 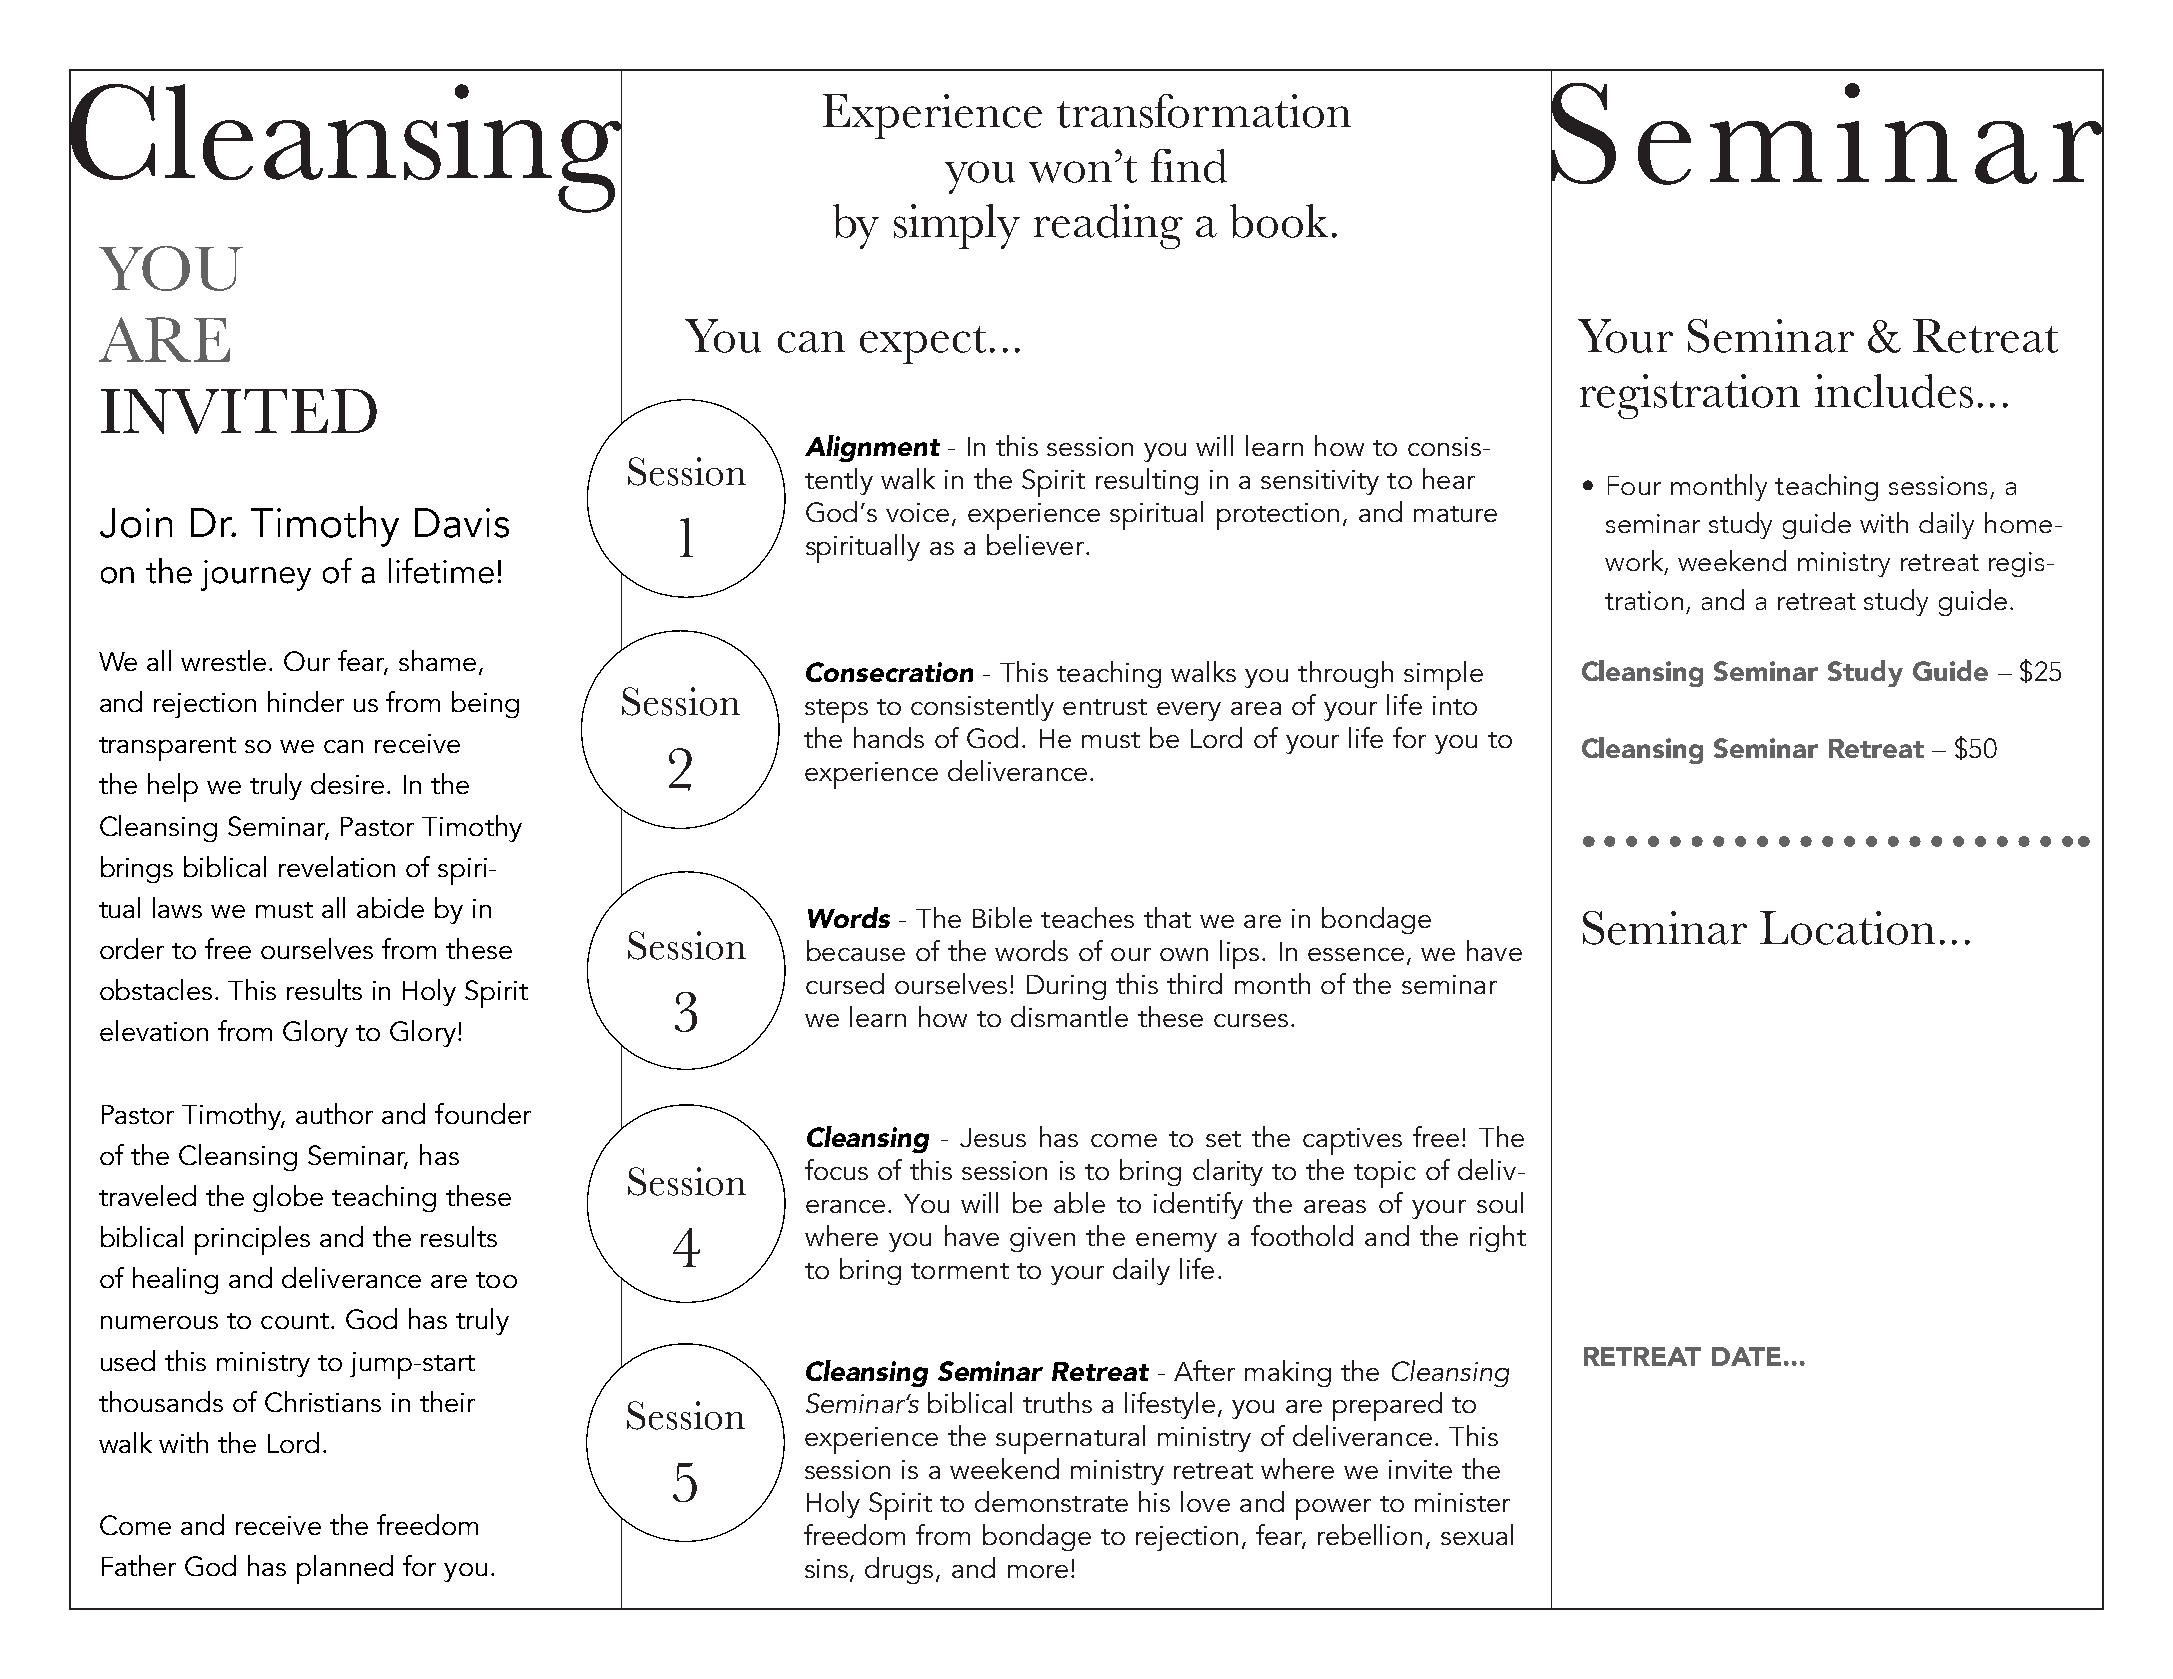 I want to click on simply, so click(x=957, y=226).
